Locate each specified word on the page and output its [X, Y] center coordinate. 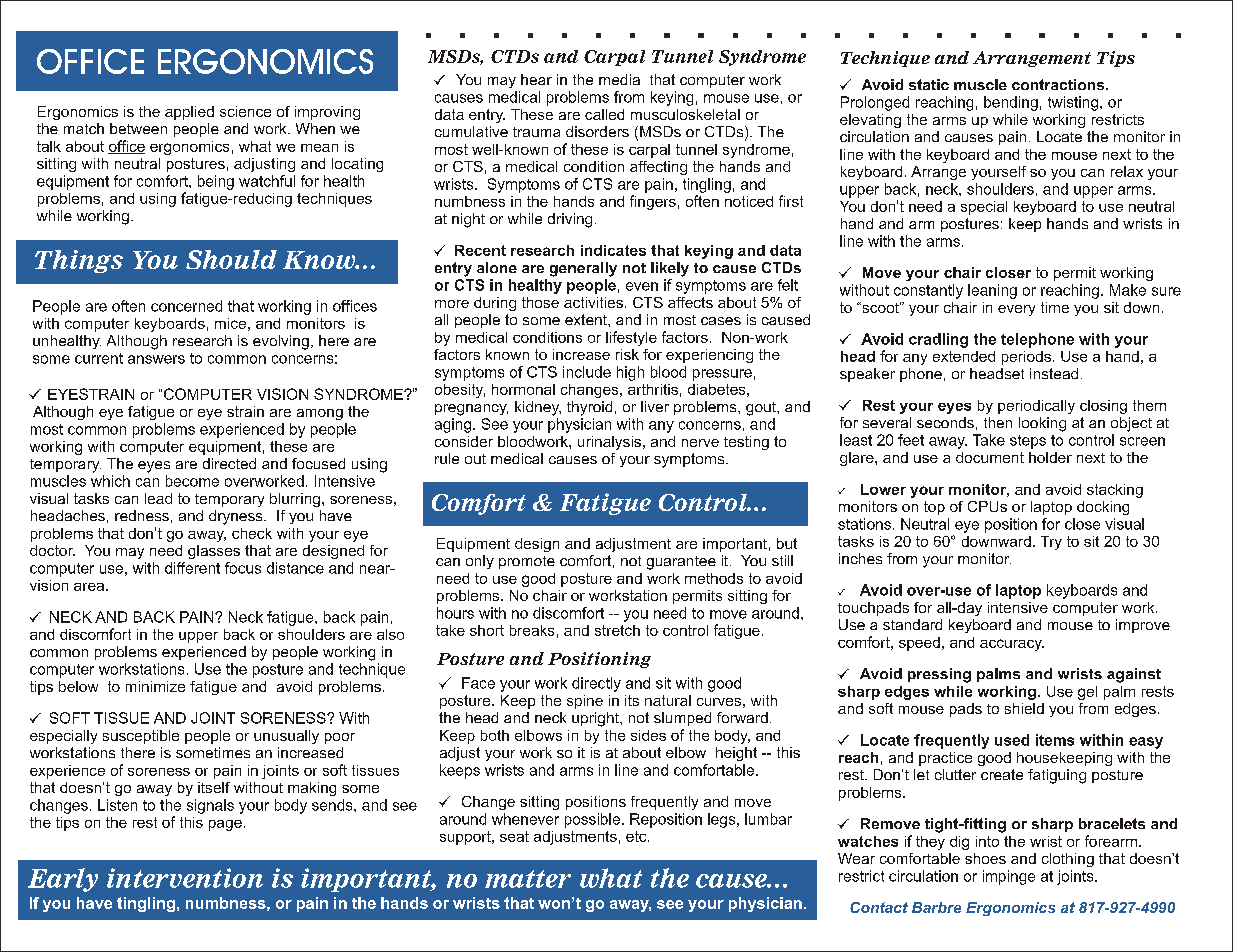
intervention [185, 878]
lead [158, 498]
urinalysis [611, 443]
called [604, 114]
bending [1011, 103]
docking [1103, 508]
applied [189, 113]
